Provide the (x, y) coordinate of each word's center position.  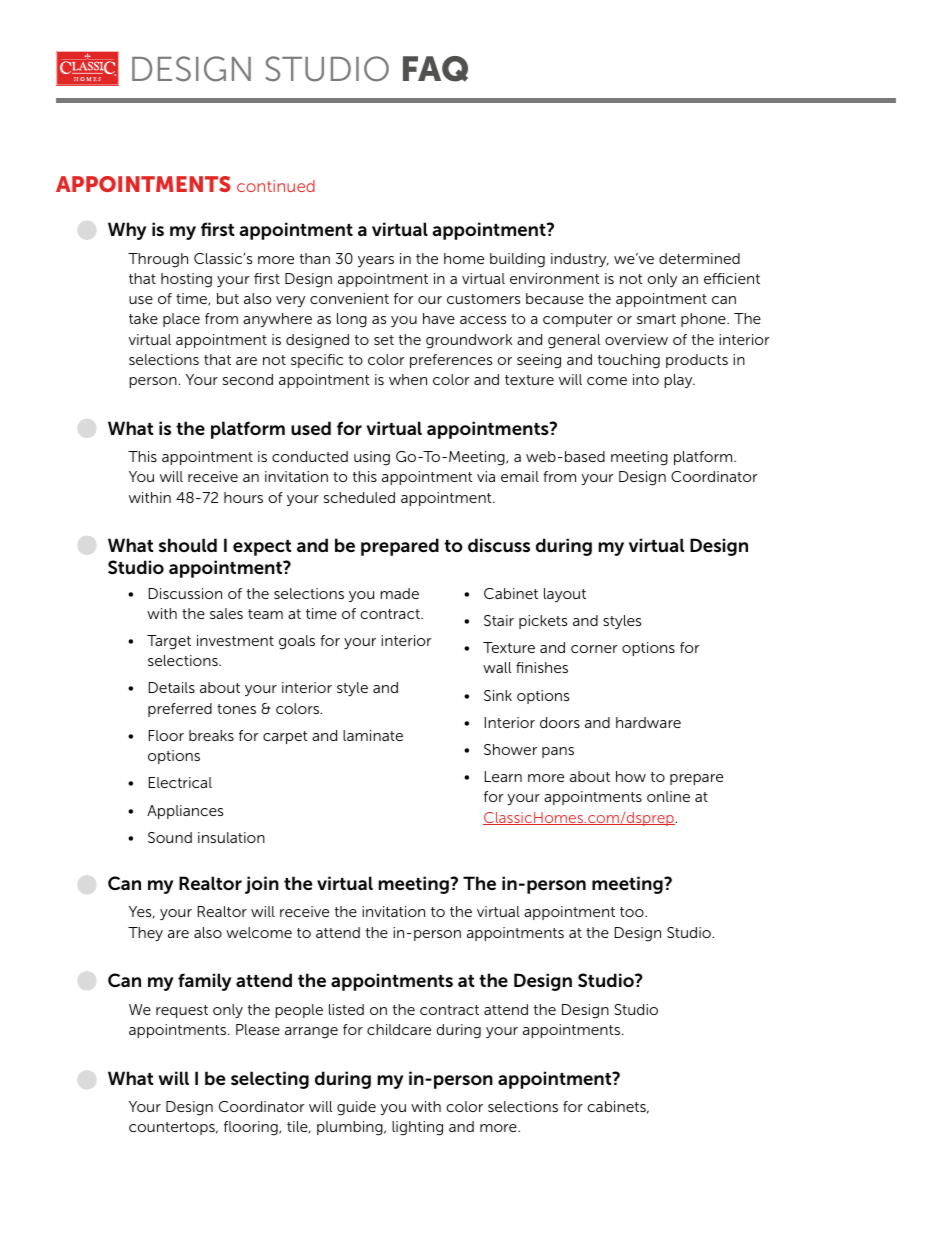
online (668, 796)
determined (699, 258)
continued (276, 186)
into (646, 379)
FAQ (435, 69)
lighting (417, 1128)
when (408, 379)
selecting (270, 1080)
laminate (373, 735)
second (248, 379)
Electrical (180, 782)
